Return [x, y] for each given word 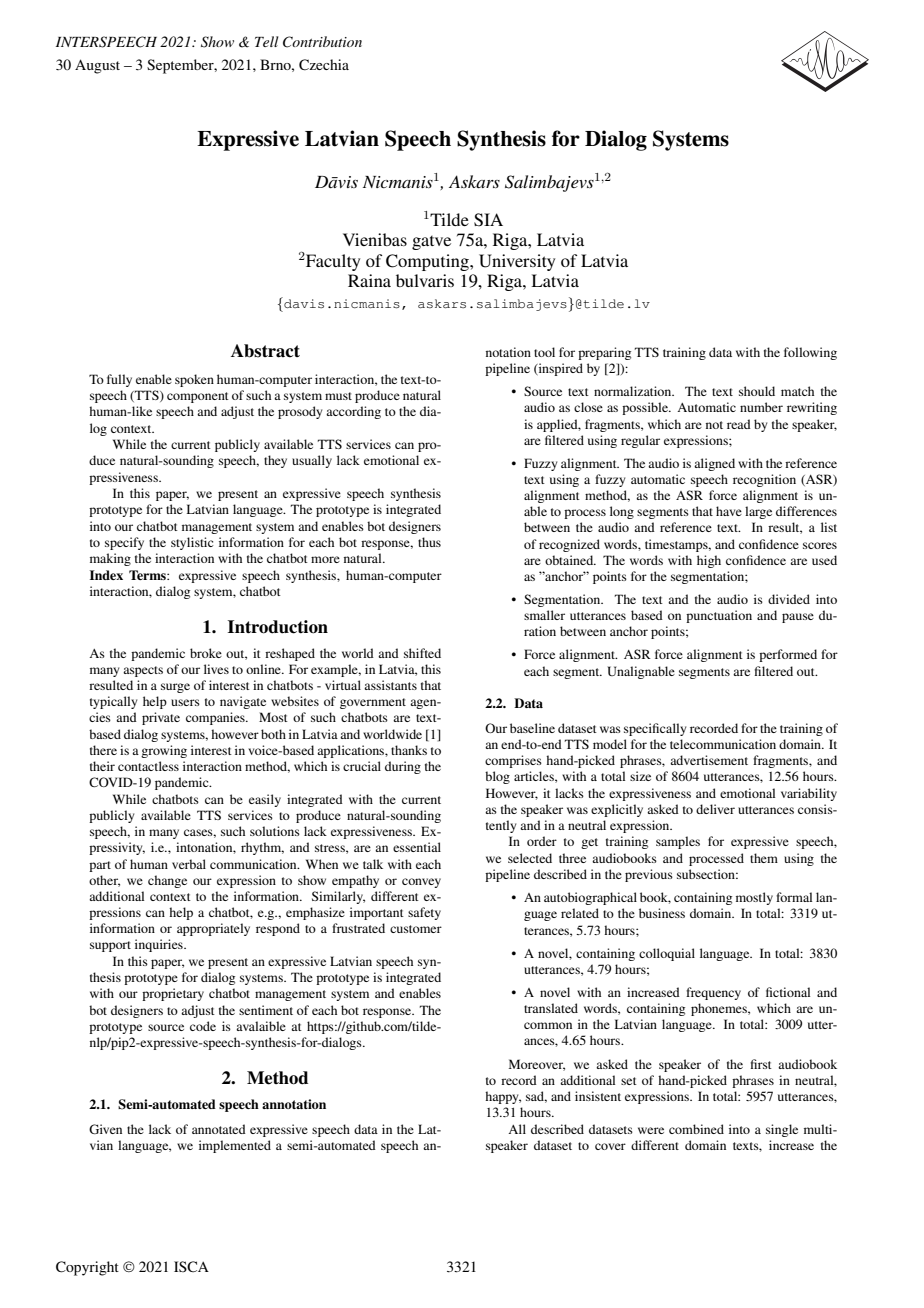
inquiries [160, 945]
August [97, 66]
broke [206, 653]
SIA [488, 220]
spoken [194, 380]
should [757, 391]
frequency [713, 993]
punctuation [719, 616]
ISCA [191, 1266]
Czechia [324, 65]
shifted [422, 653]
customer [416, 929]
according [353, 412]
